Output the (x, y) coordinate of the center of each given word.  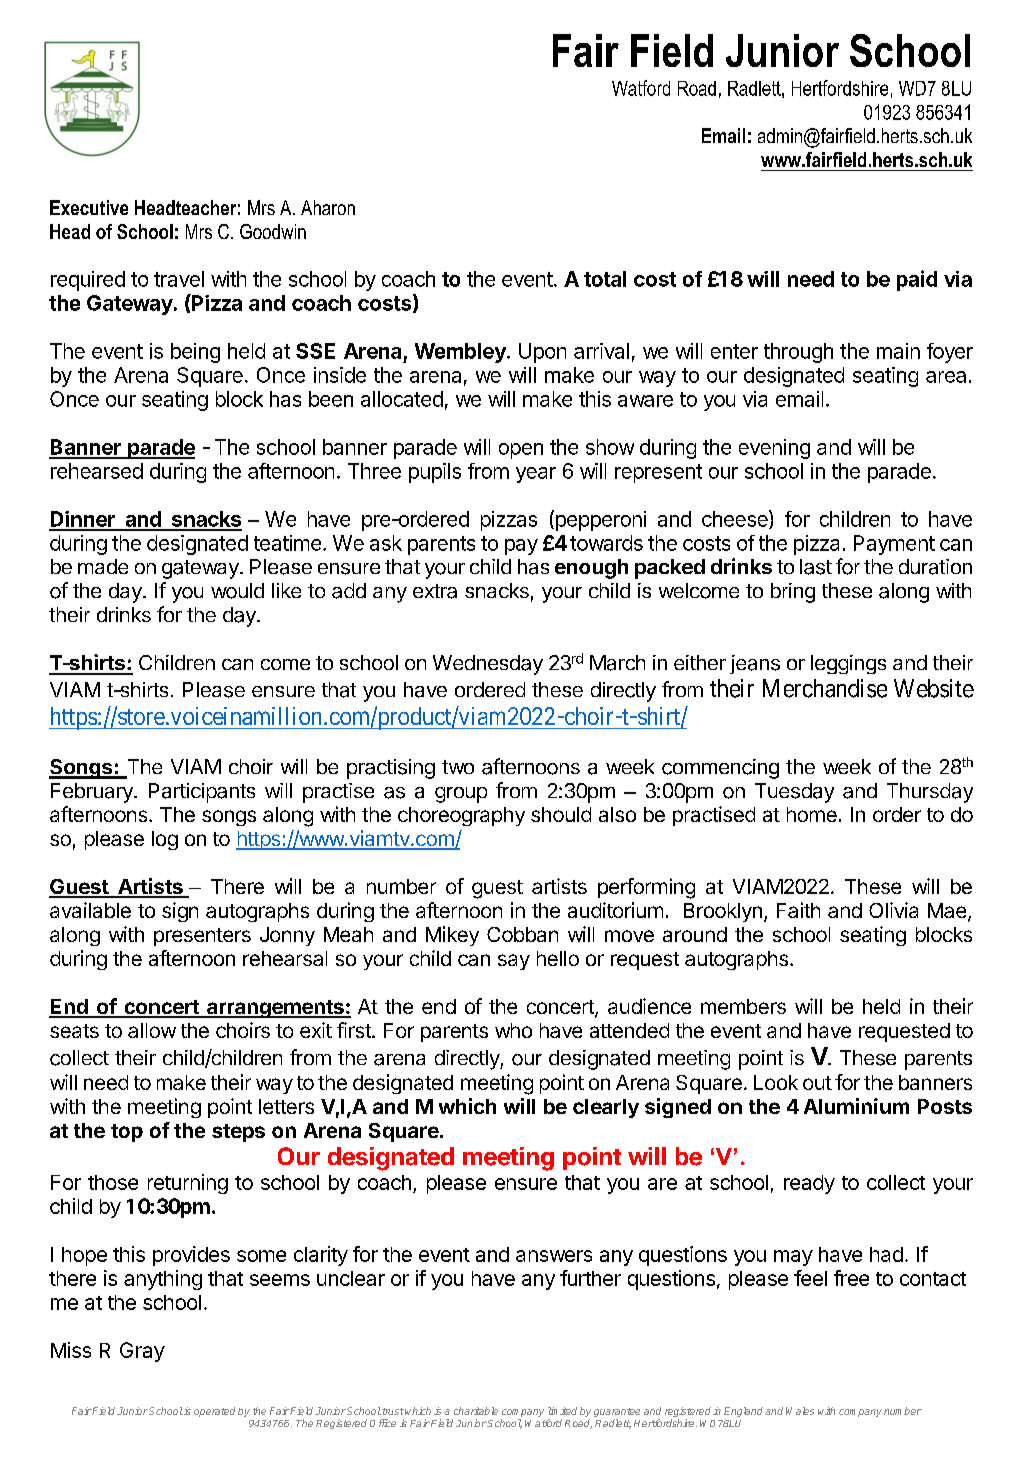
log (165, 840)
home (812, 814)
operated (214, 1412)
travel (179, 279)
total (605, 279)
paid (917, 280)
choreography (461, 816)
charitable (476, 1411)
